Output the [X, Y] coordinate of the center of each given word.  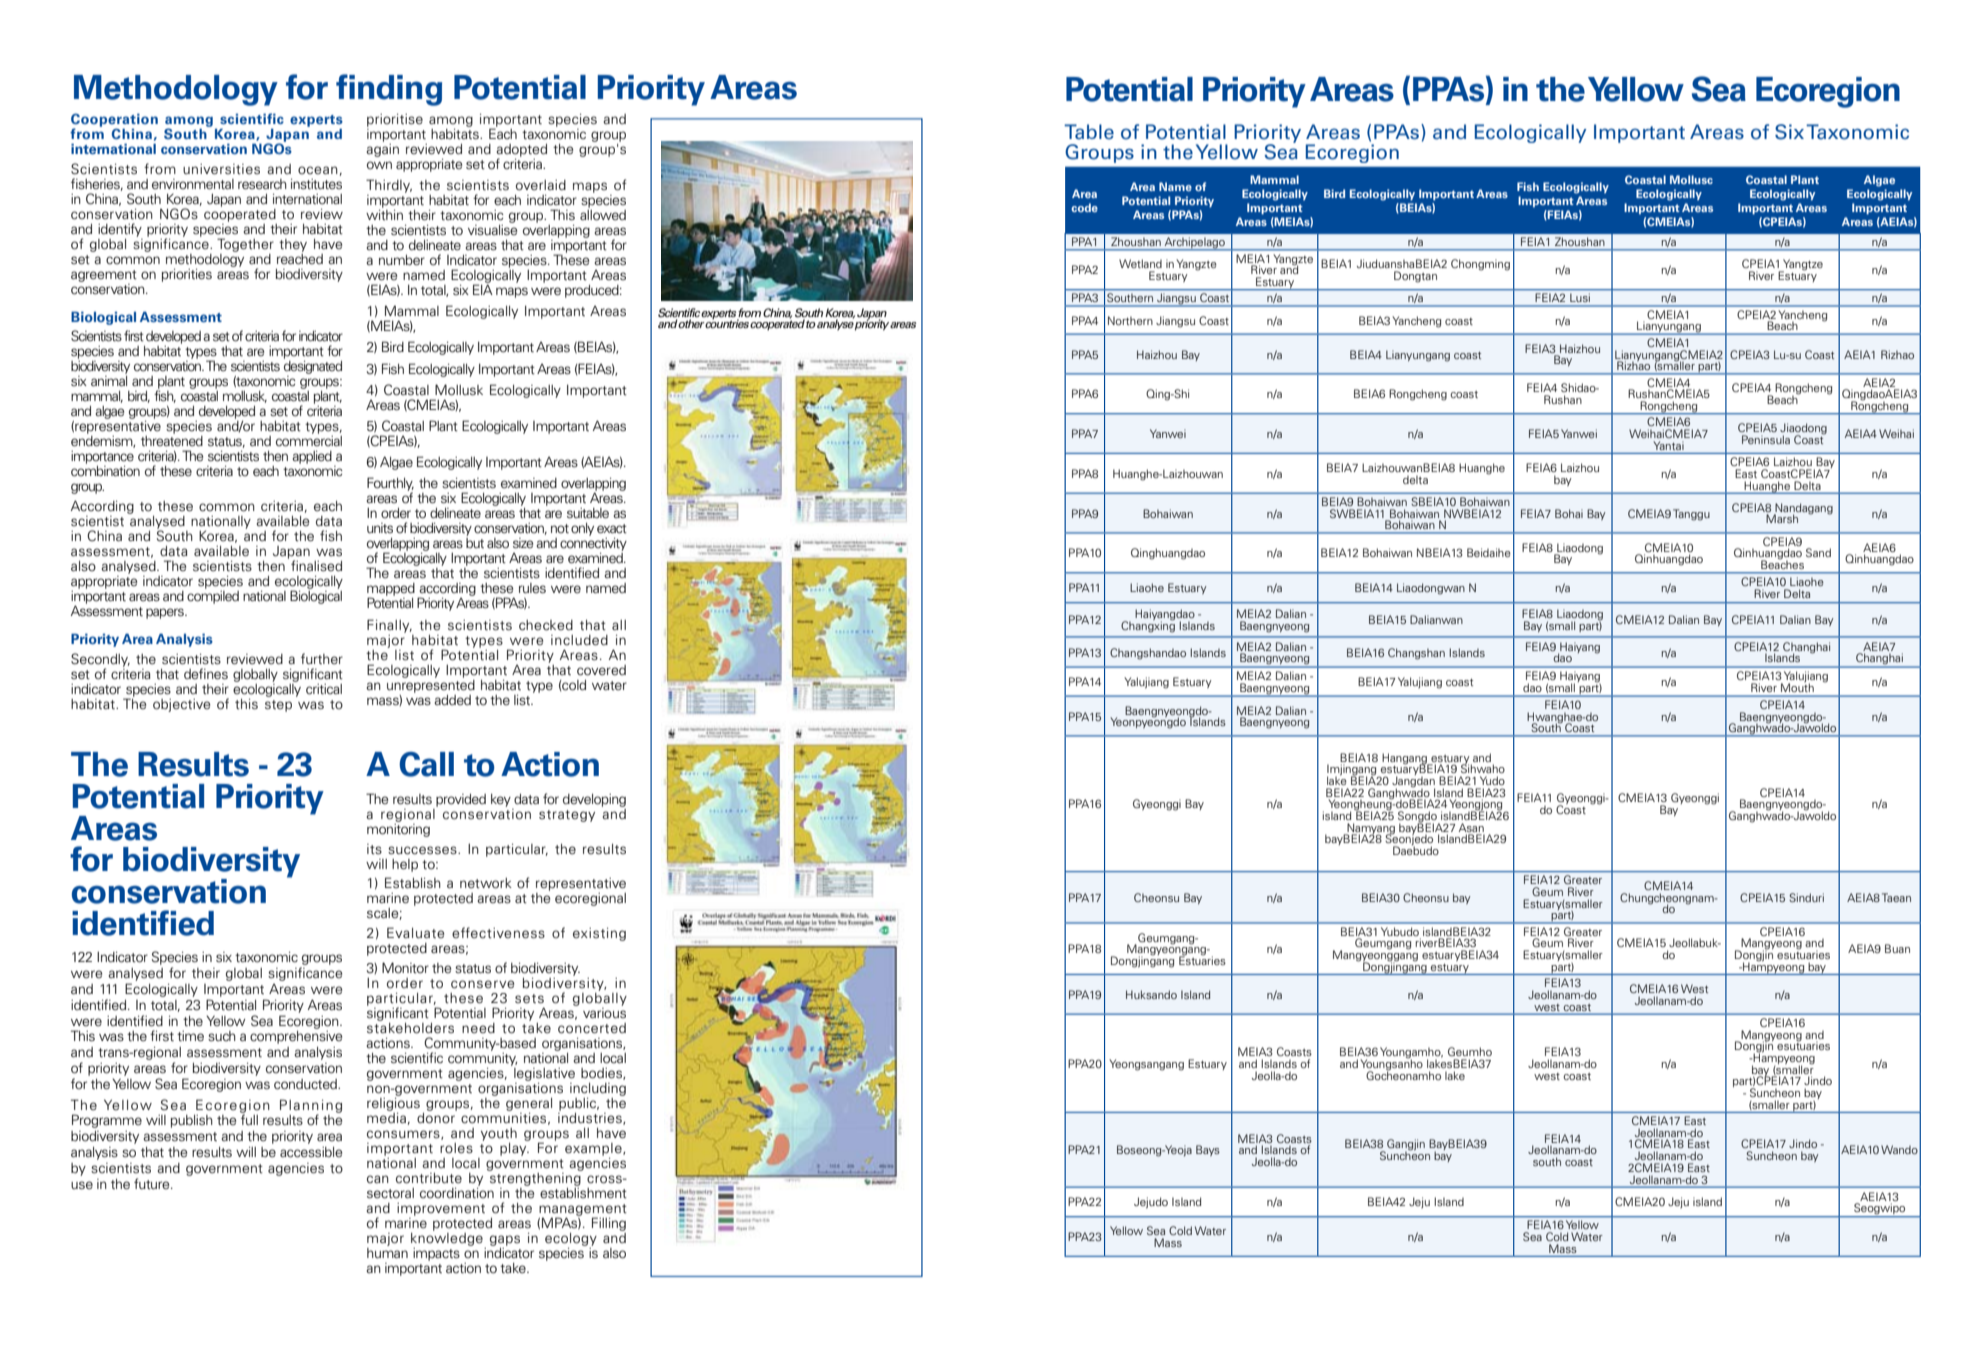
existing [599, 934]
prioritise [395, 120]
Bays [1208, 1150]
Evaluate [415, 932]
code [1084, 207]
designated [313, 367]
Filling [609, 1224]
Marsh [1782, 518]
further [322, 658]
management [583, 1211]
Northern [1130, 320]
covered [601, 670]
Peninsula [1766, 439]
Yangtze [1802, 266]
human [387, 1251]
